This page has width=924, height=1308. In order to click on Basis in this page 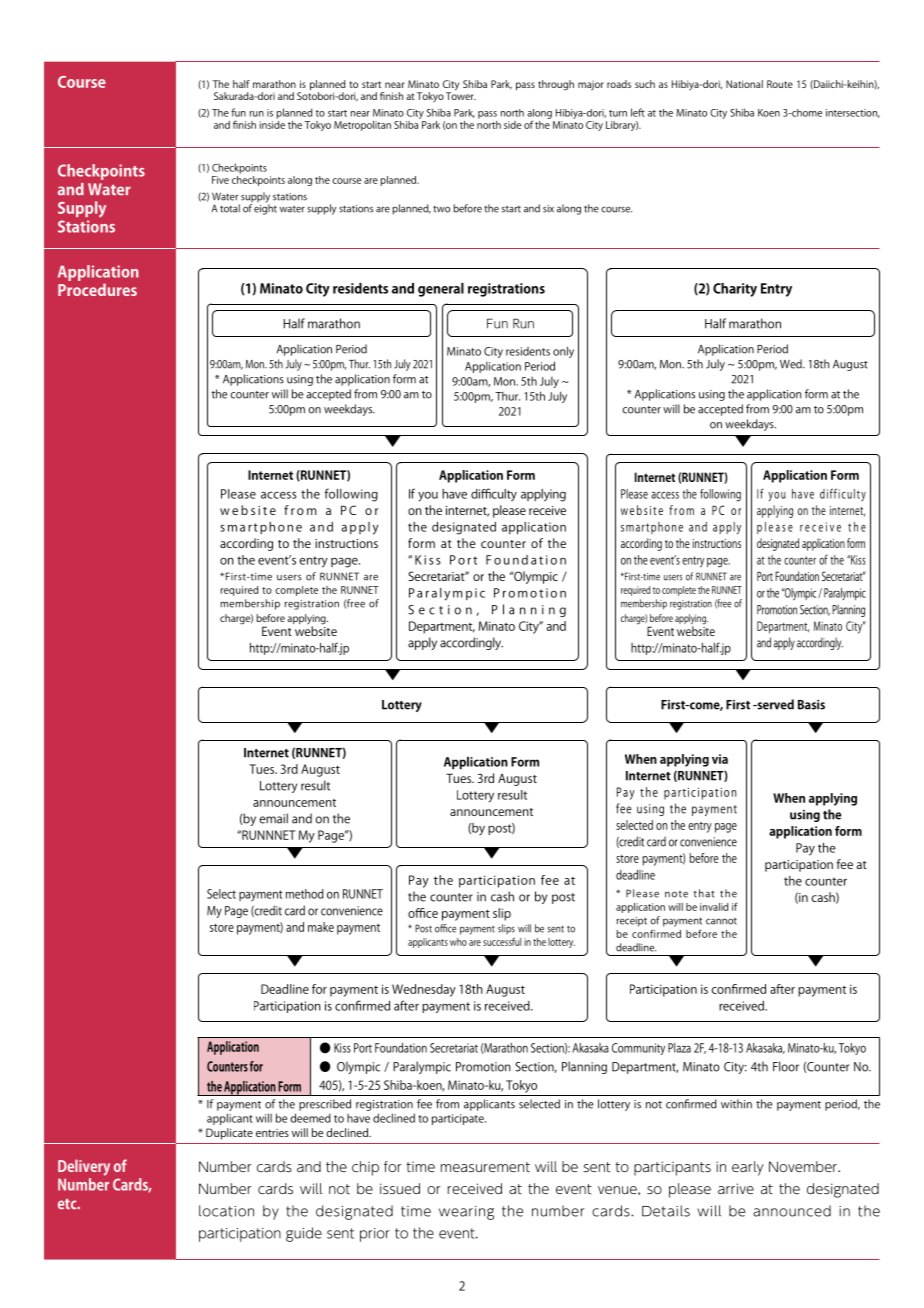, I will do `click(811, 705)`.
